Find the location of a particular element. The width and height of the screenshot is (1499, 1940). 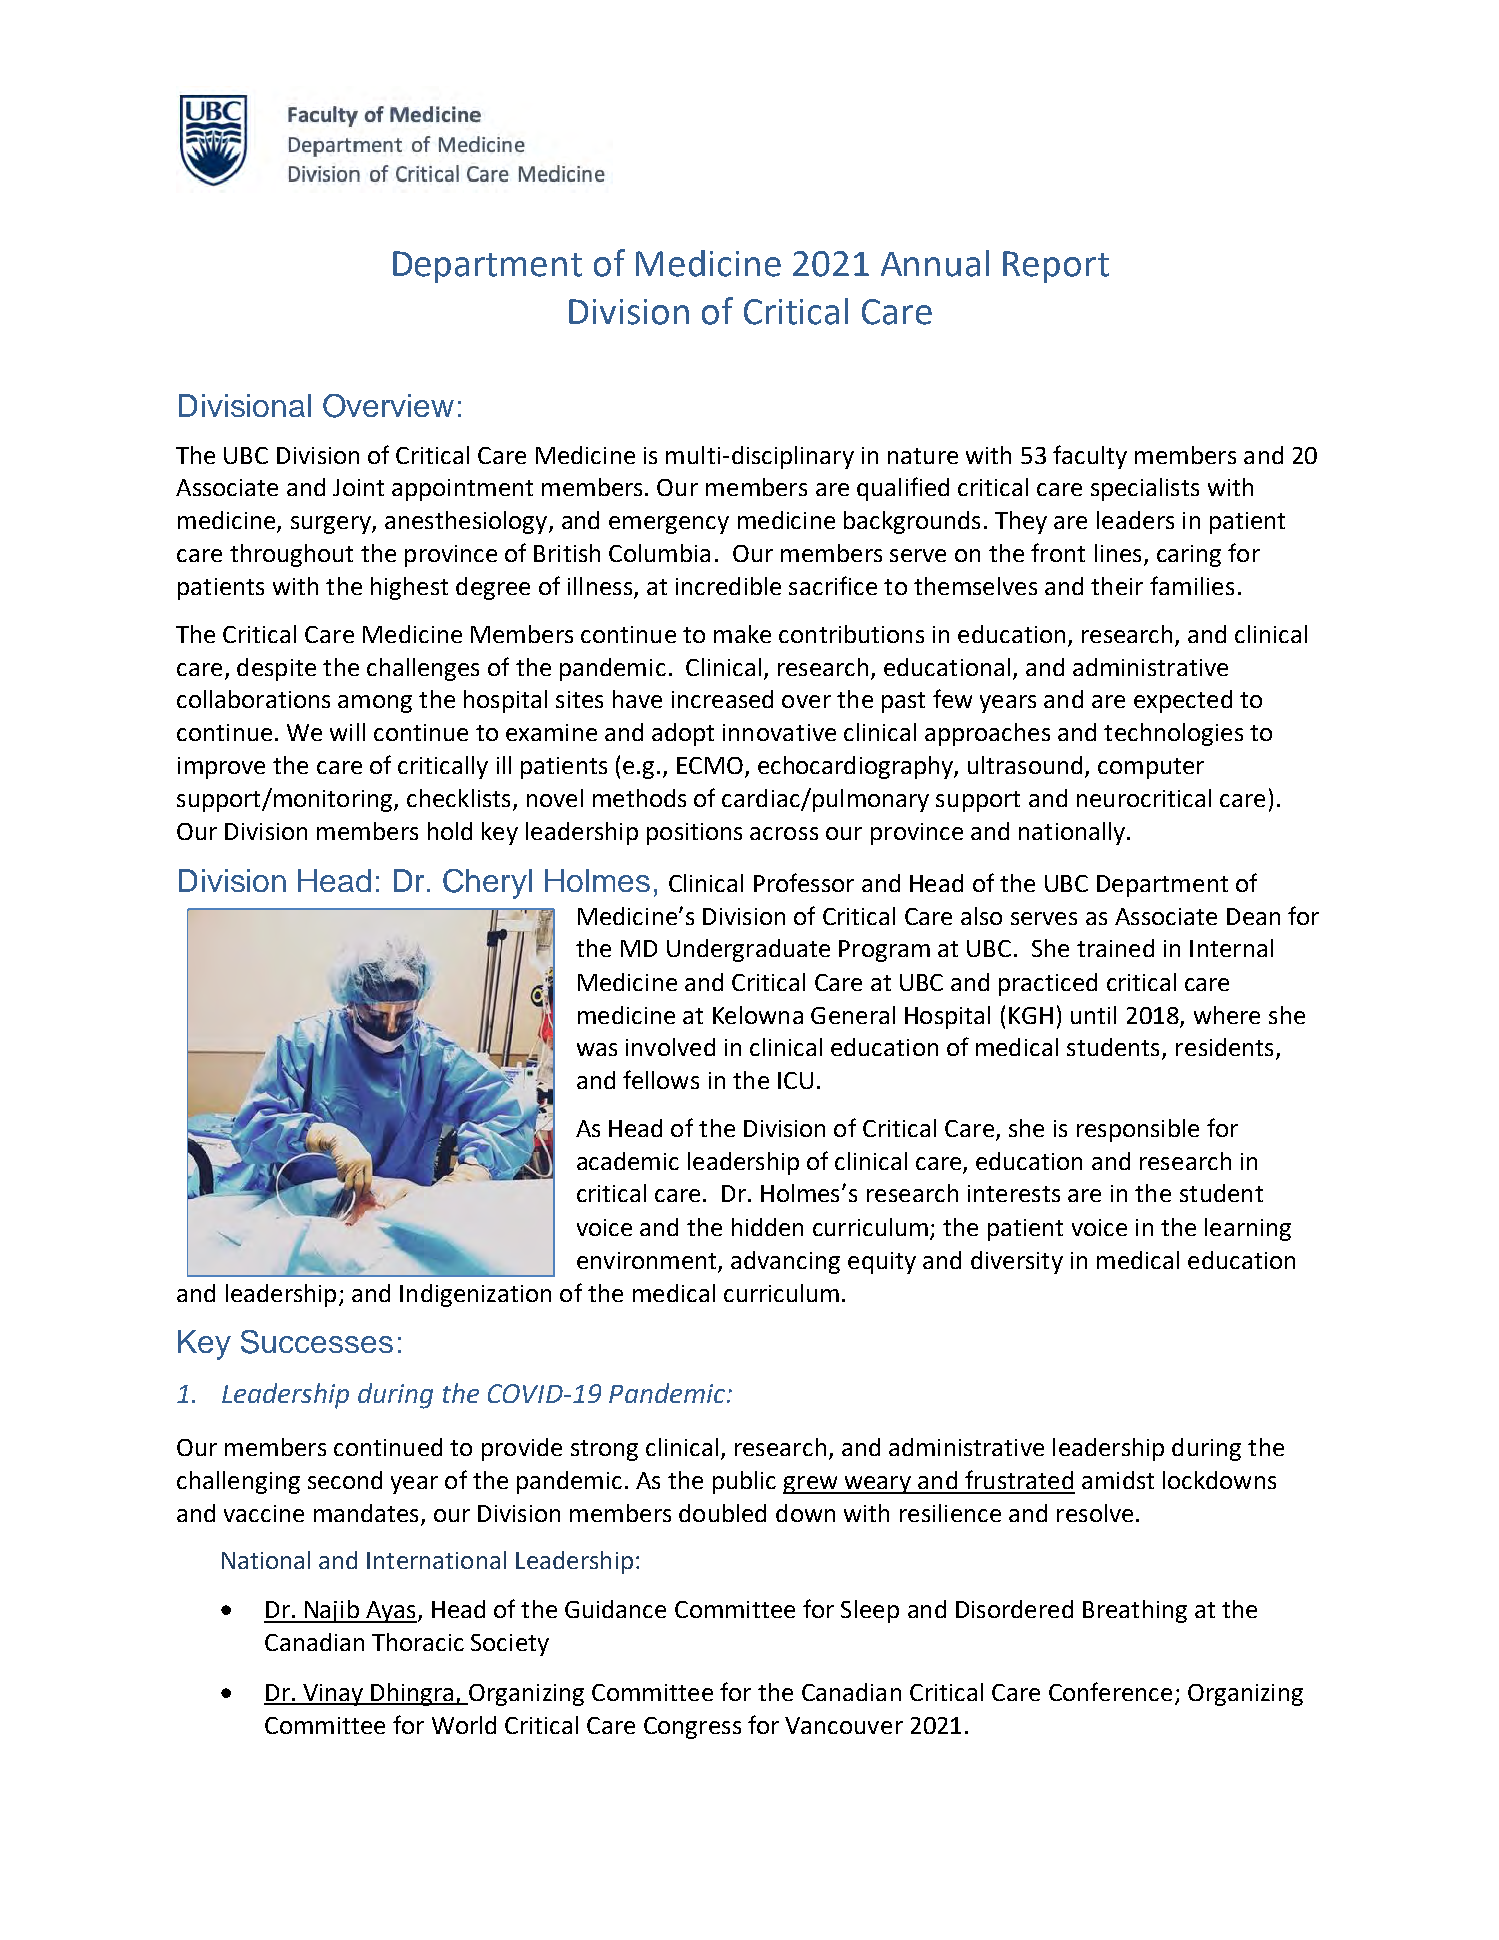

Joint is located at coordinates (358, 487).
